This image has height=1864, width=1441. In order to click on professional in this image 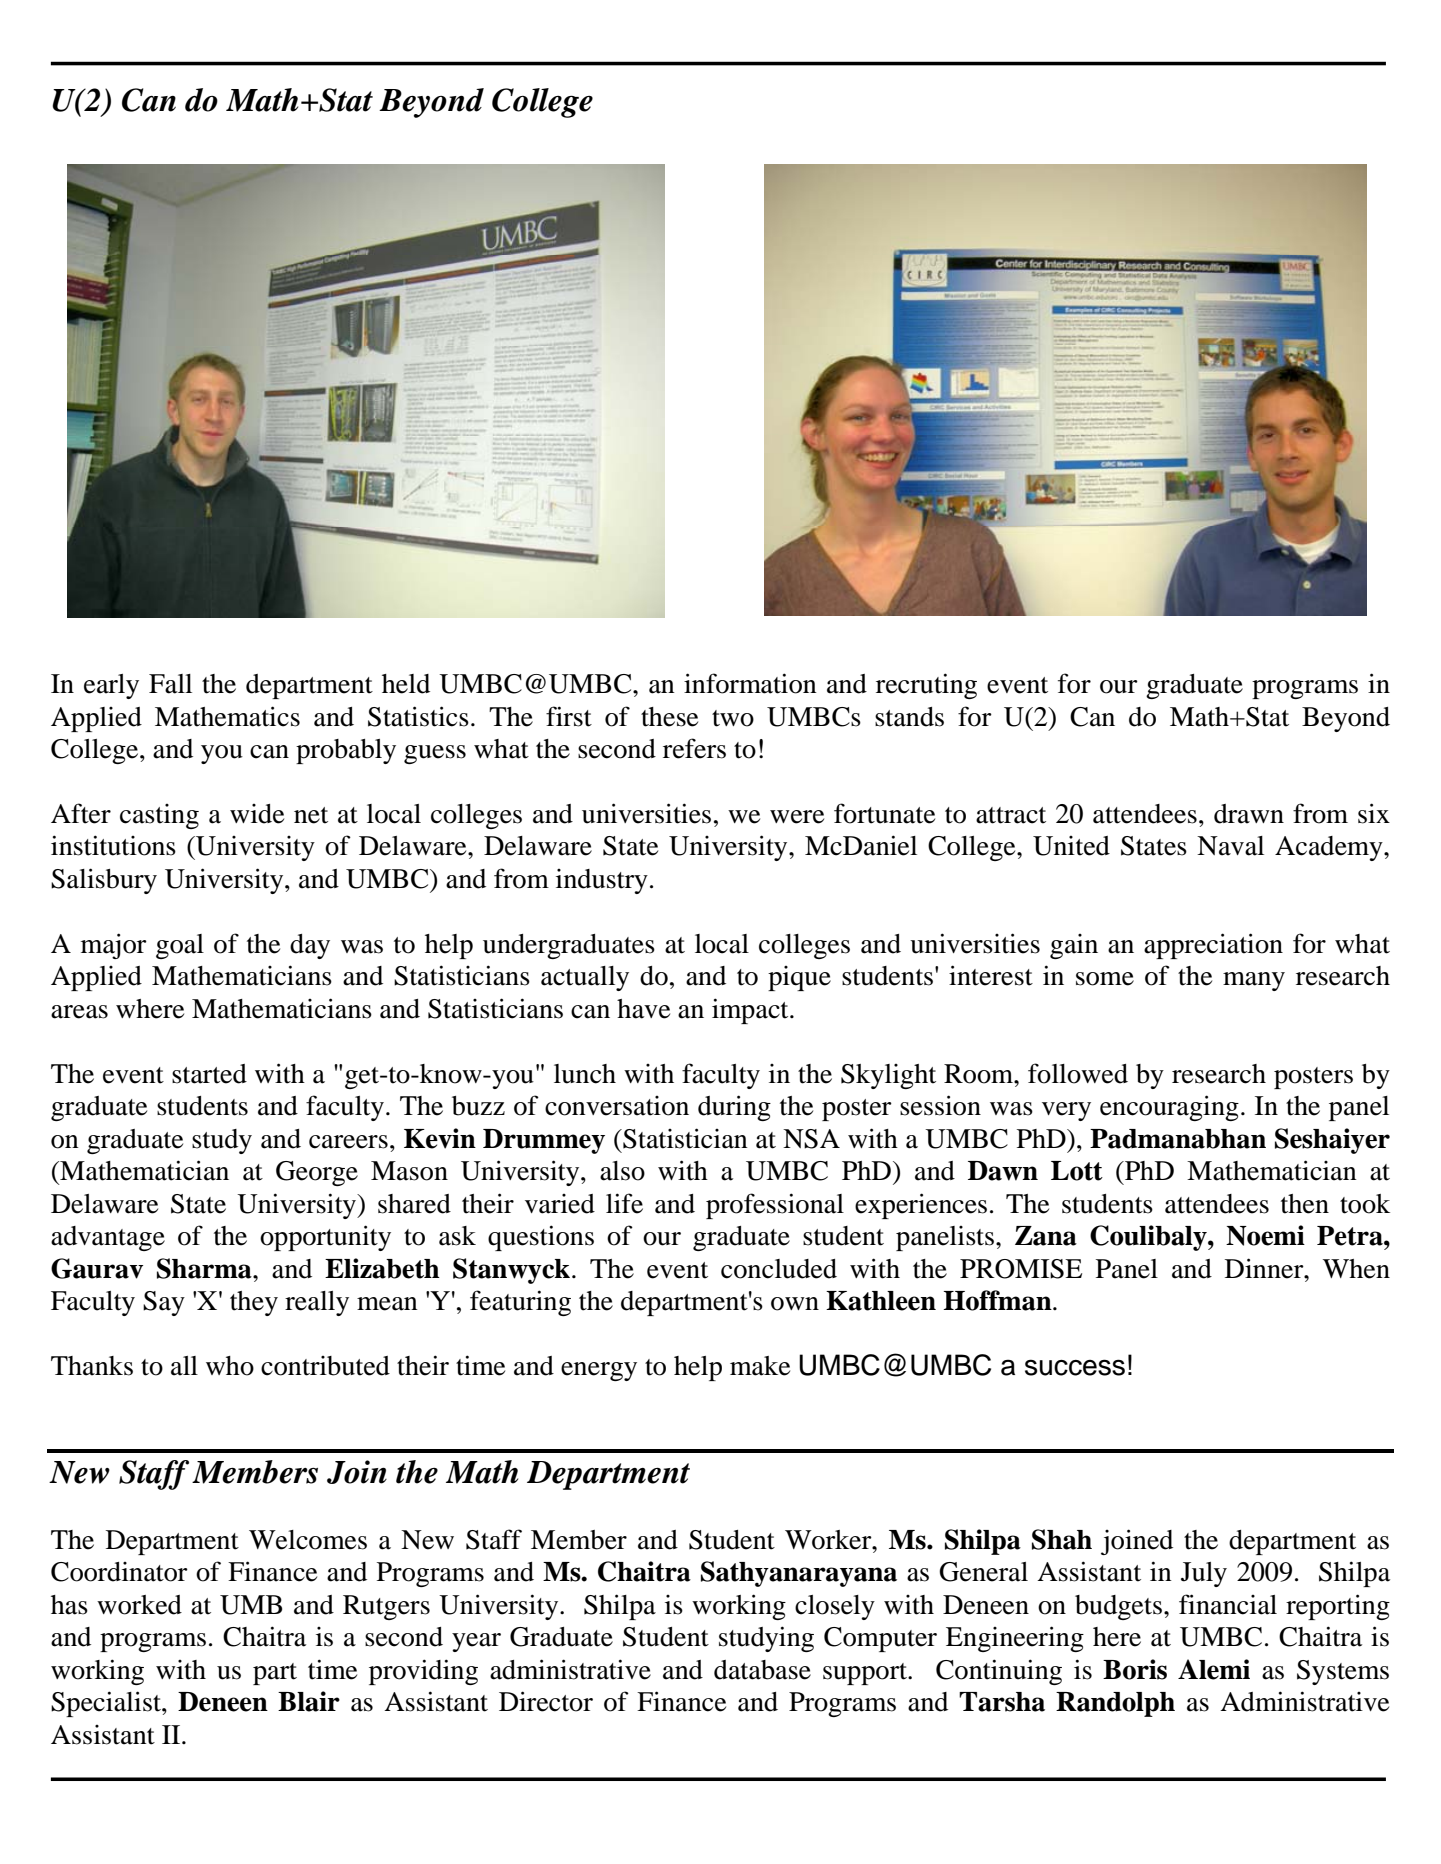, I will do `click(775, 1206)`.
